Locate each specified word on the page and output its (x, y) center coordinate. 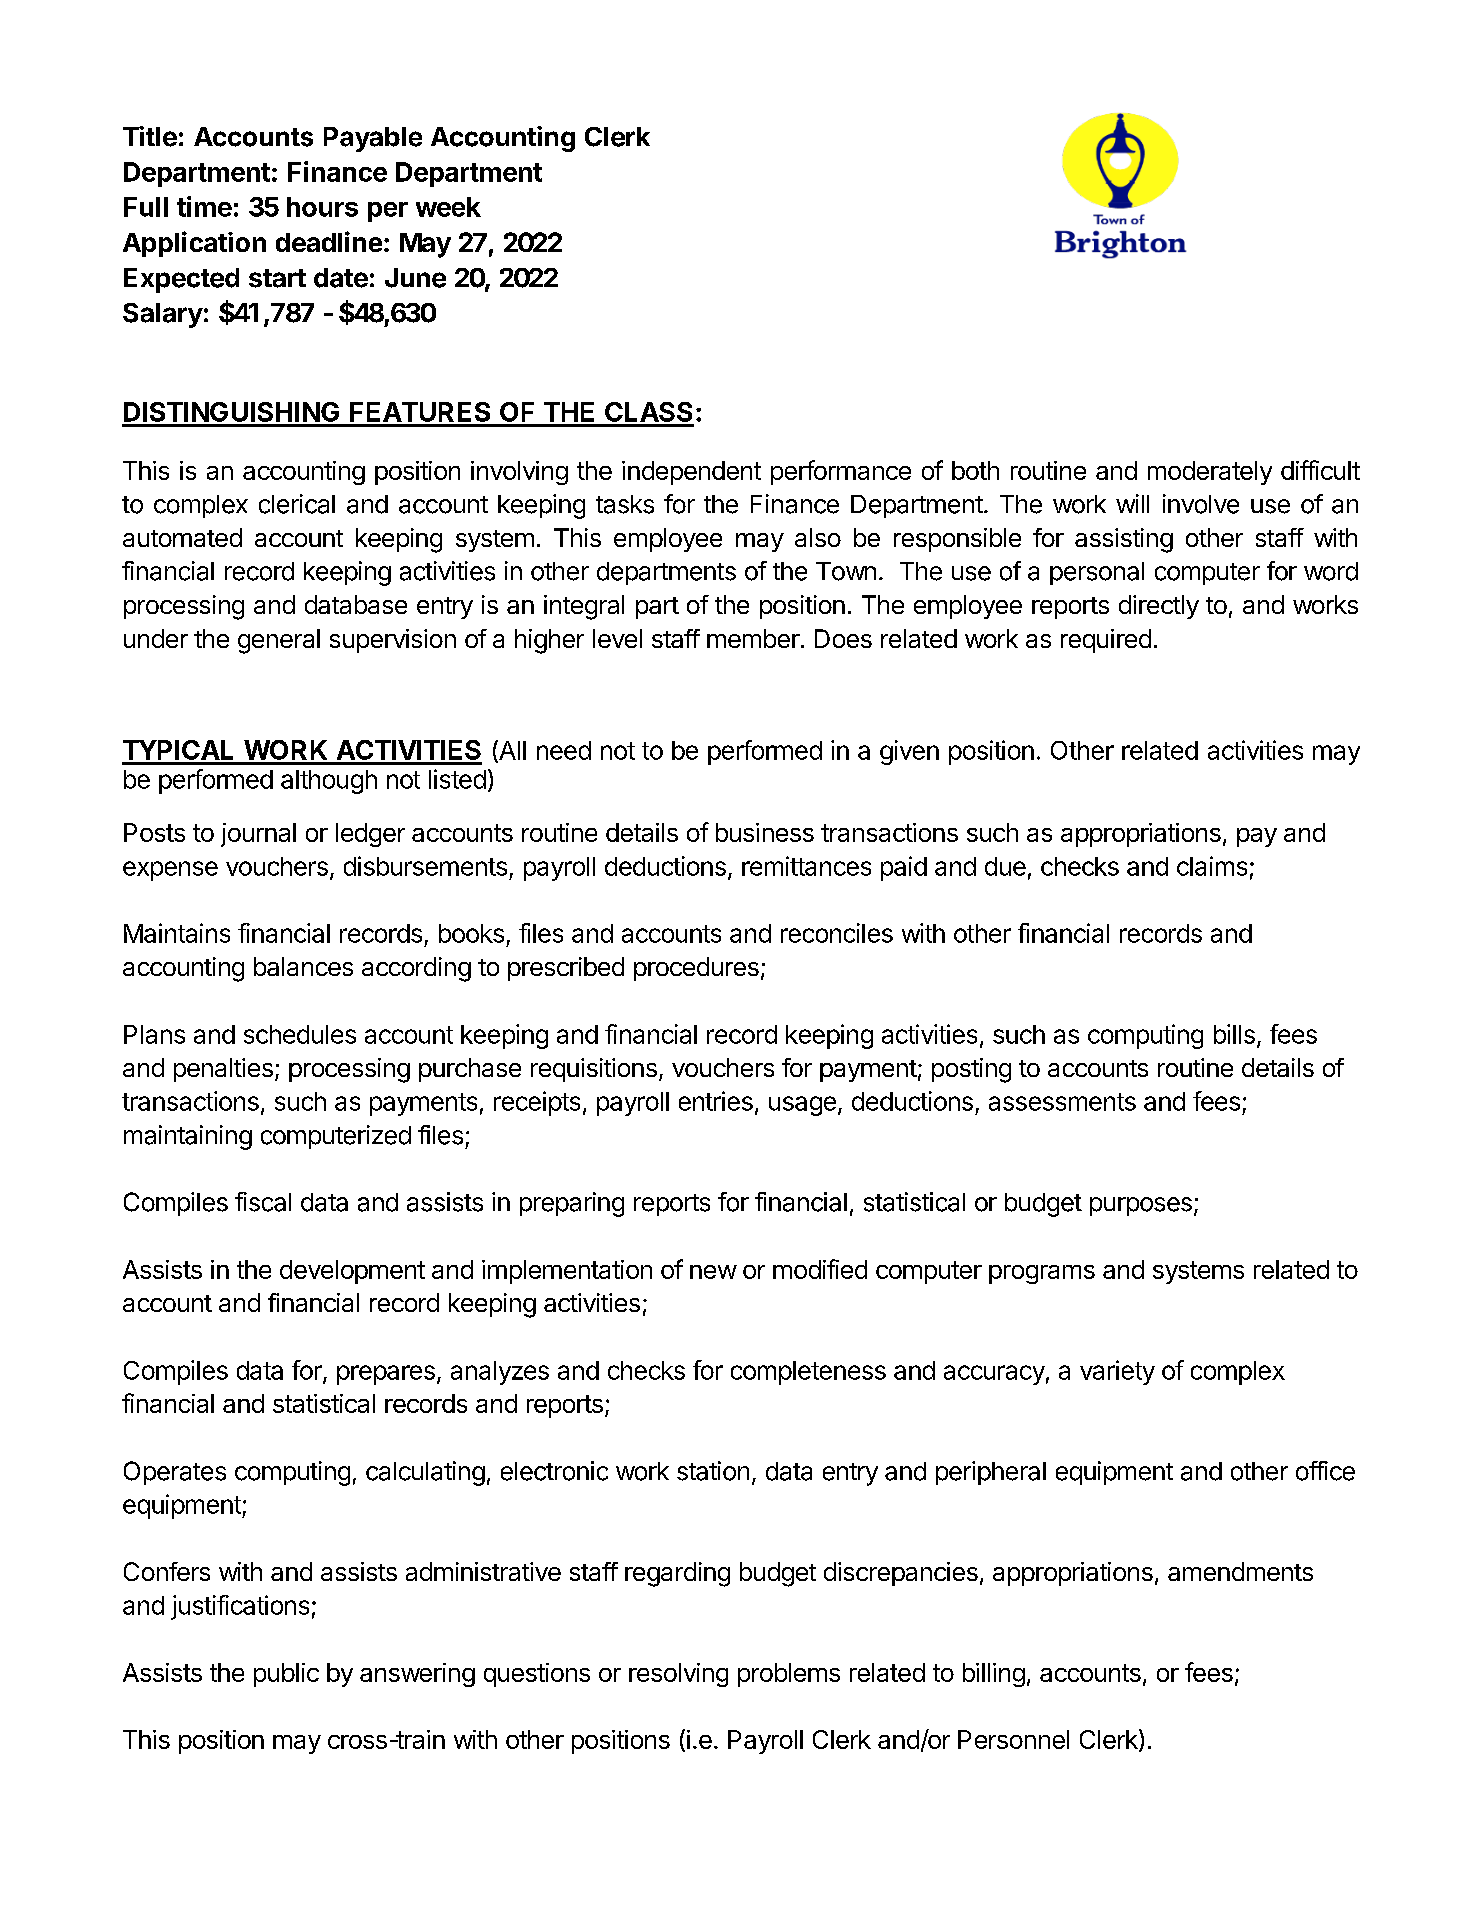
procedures (696, 969)
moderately (1210, 473)
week (448, 207)
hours (322, 207)
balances (303, 966)
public (286, 1675)
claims (1212, 866)
